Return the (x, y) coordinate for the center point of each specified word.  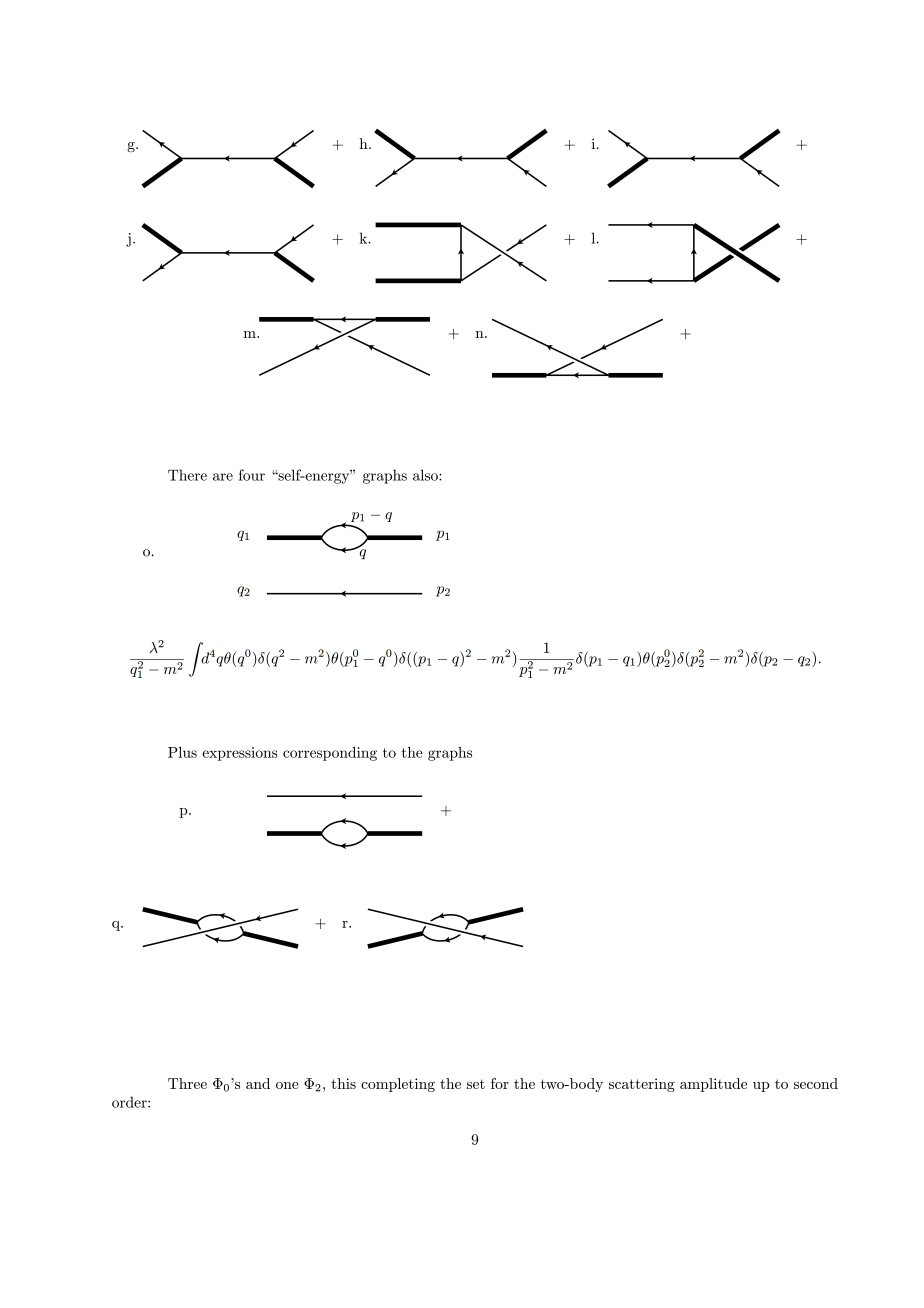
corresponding (330, 754)
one (287, 1085)
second (816, 1083)
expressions (240, 754)
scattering (642, 1085)
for (500, 1083)
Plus (182, 752)
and (258, 1083)
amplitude (713, 1085)
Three (187, 1083)
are (223, 477)
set (476, 1084)
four (252, 475)
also (426, 475)
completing (398, 1085)
